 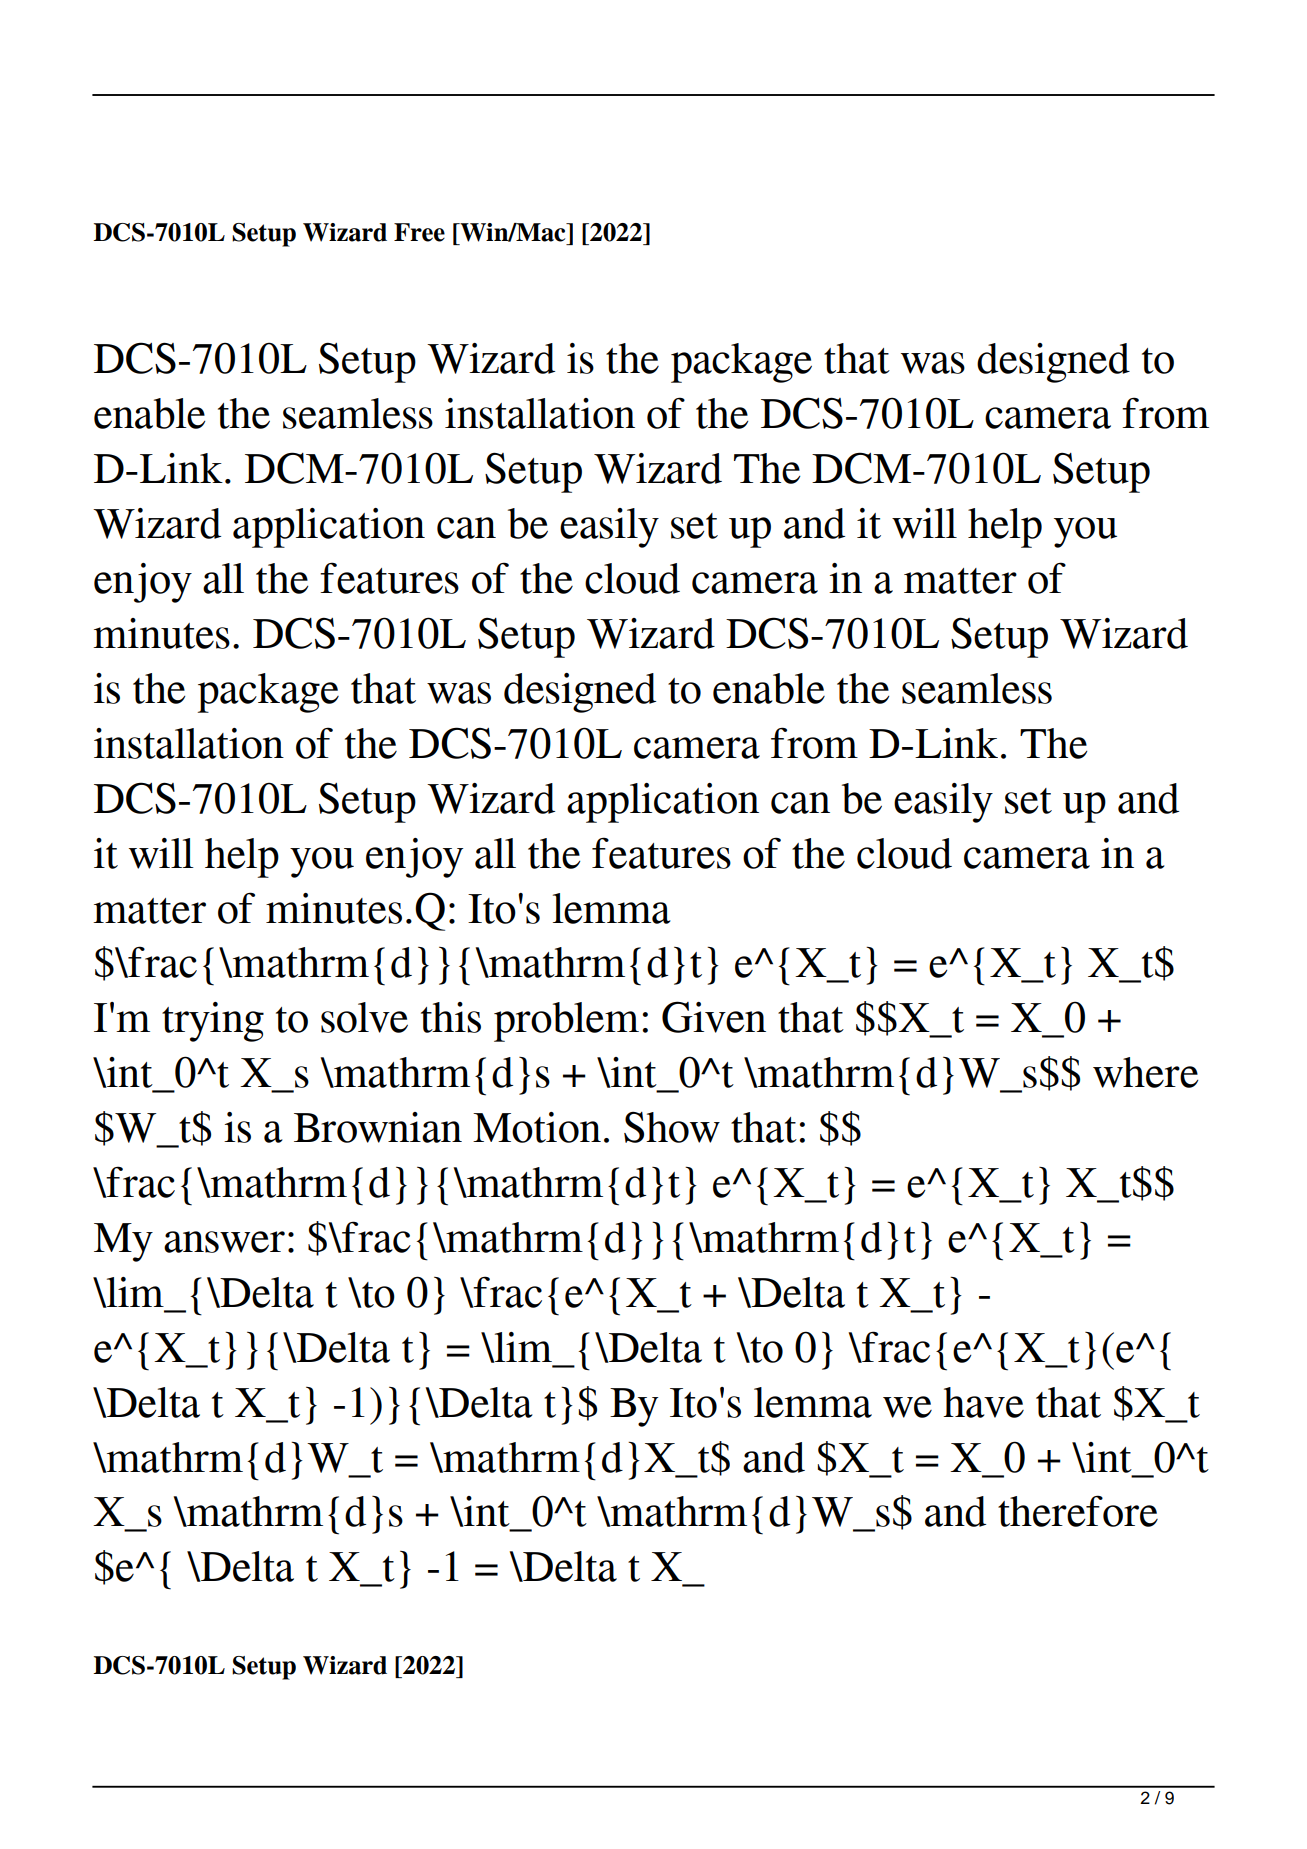 I want to click on Show, so click(x=672, y=1127).
